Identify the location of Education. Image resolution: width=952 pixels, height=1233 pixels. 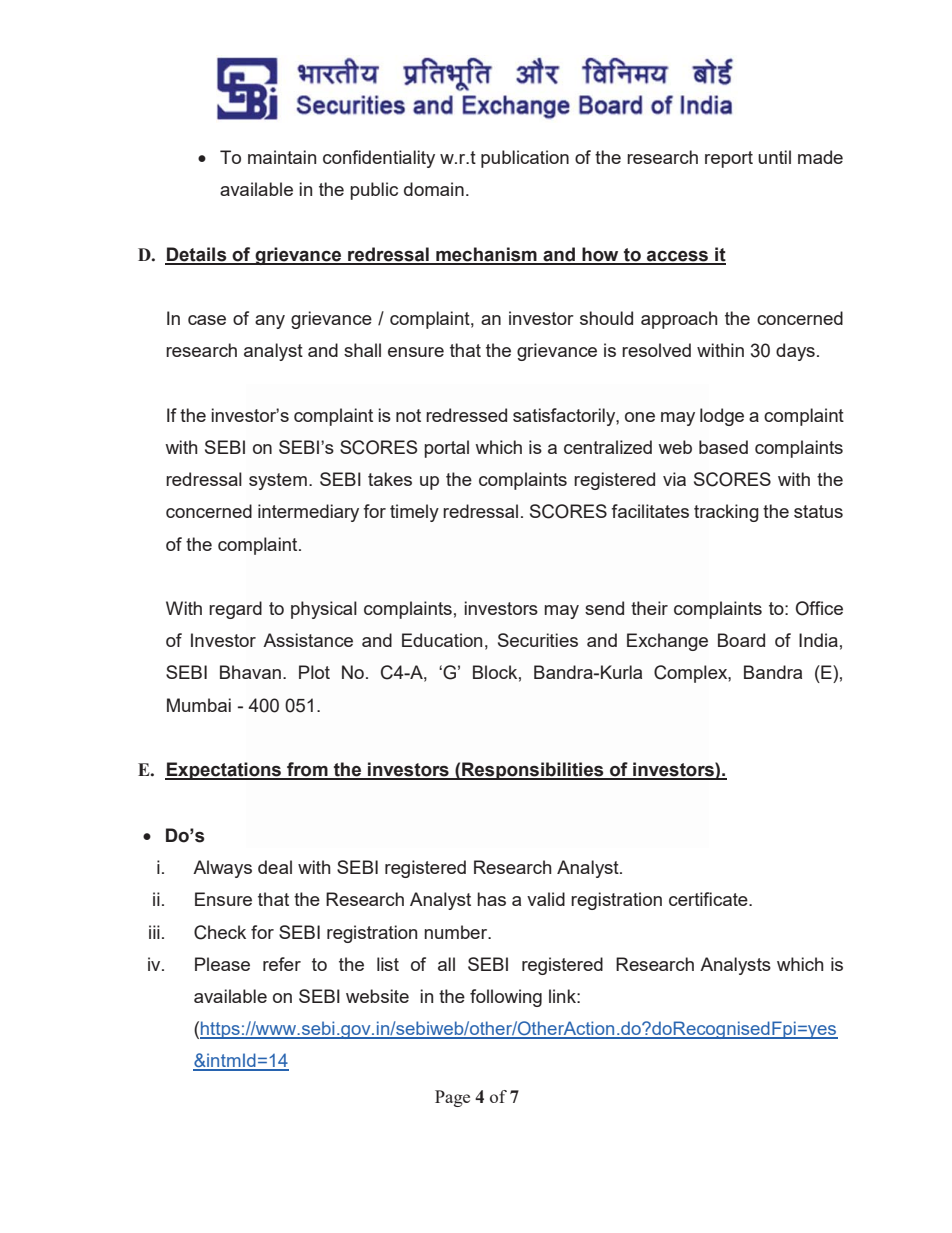
(442, 640).
